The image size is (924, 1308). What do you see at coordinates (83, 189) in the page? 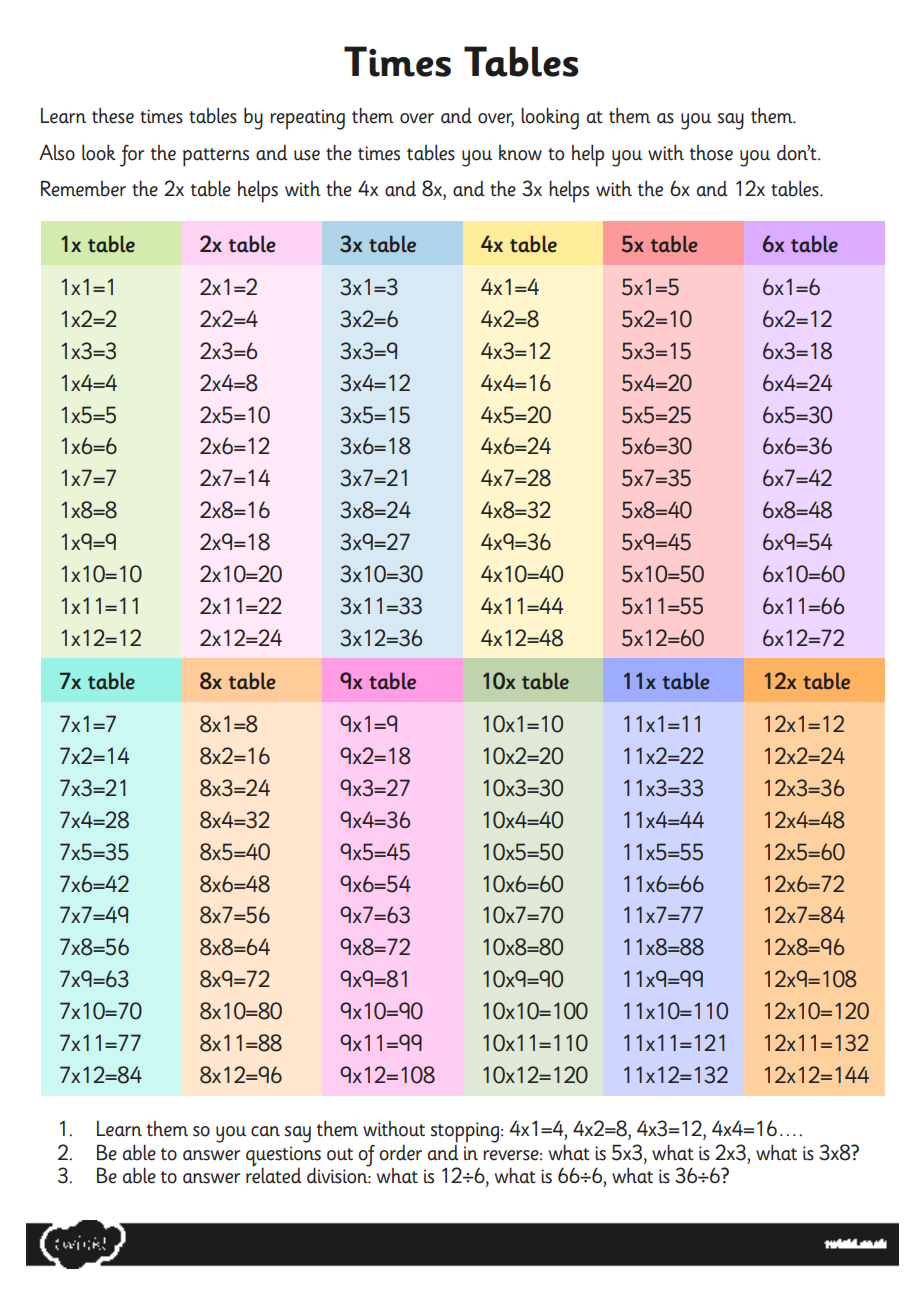
I see `Remember` at bounding box center [83, 189].
